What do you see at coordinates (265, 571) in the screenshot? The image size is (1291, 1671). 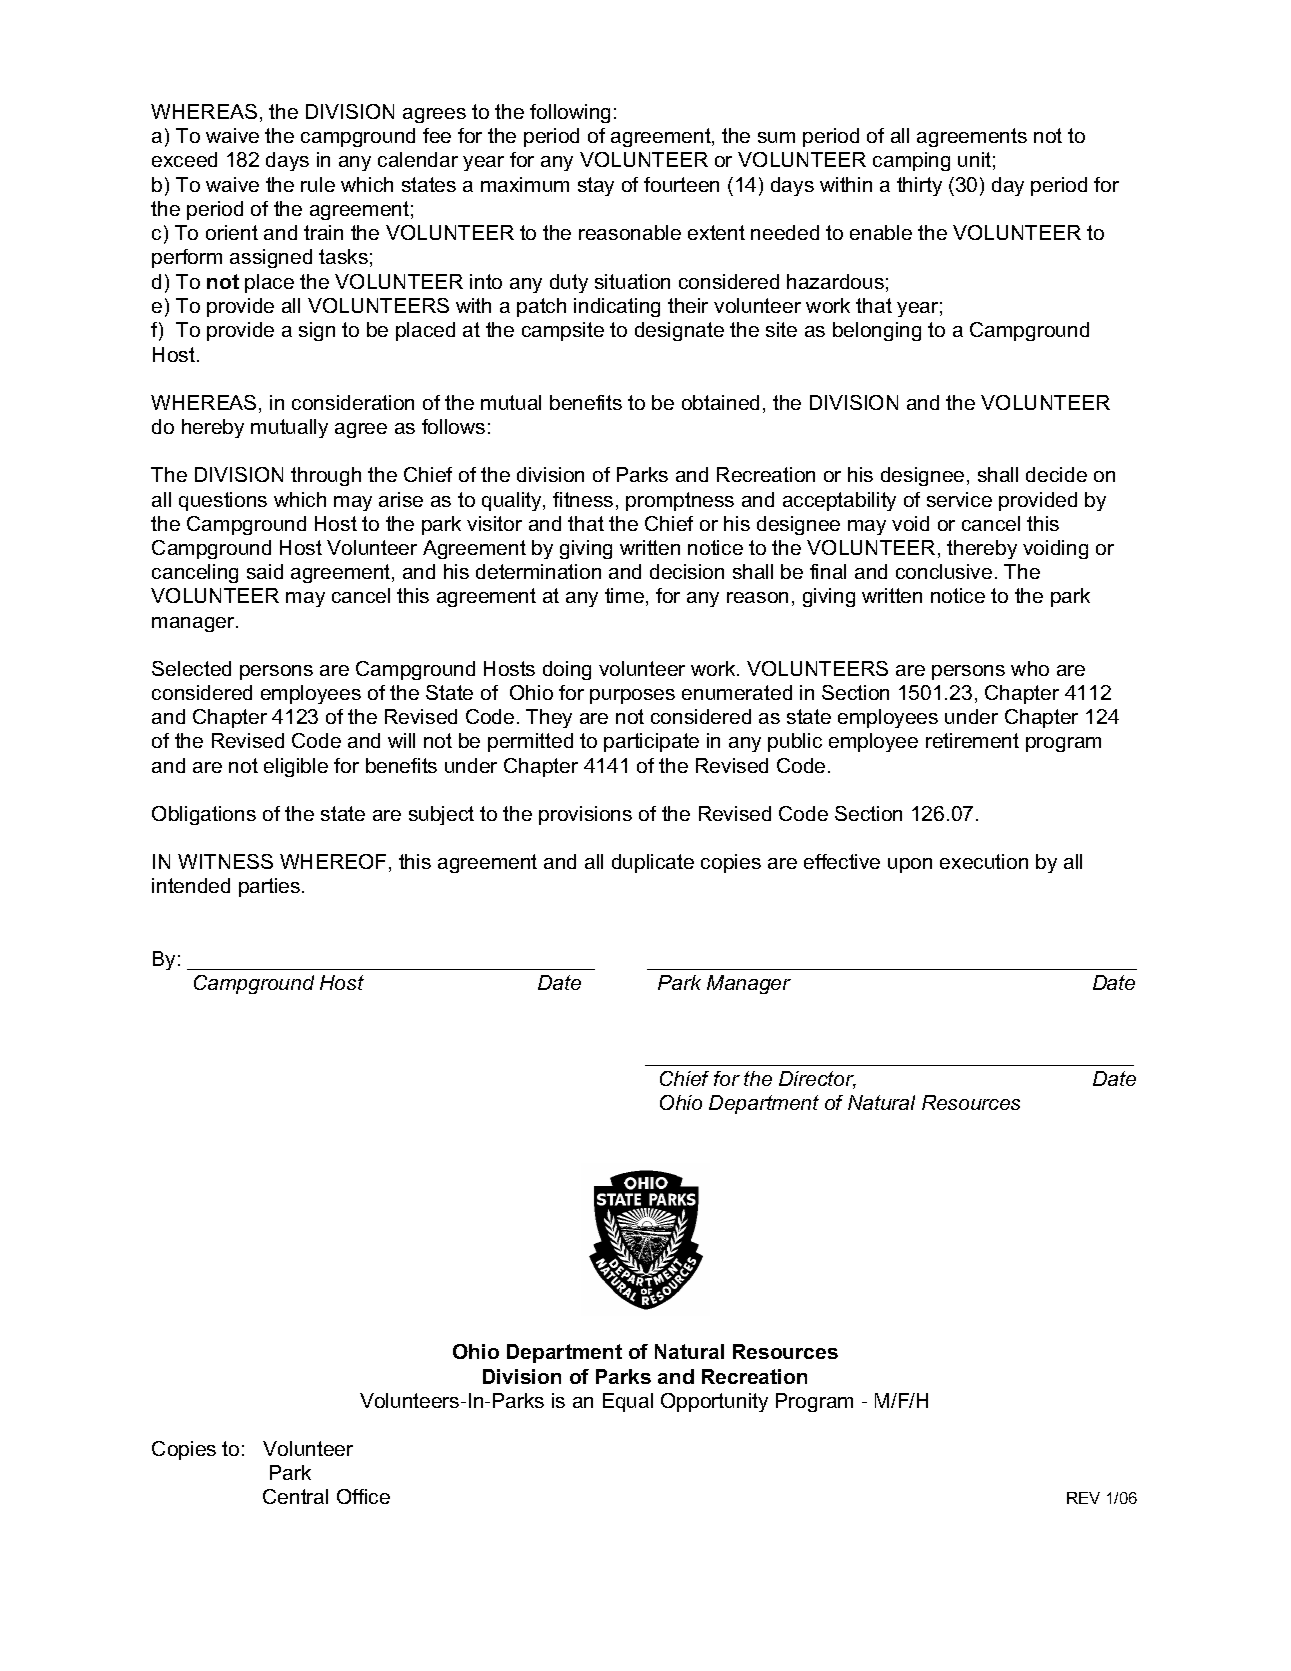 I see `said` at bounding box center [265, 571].
